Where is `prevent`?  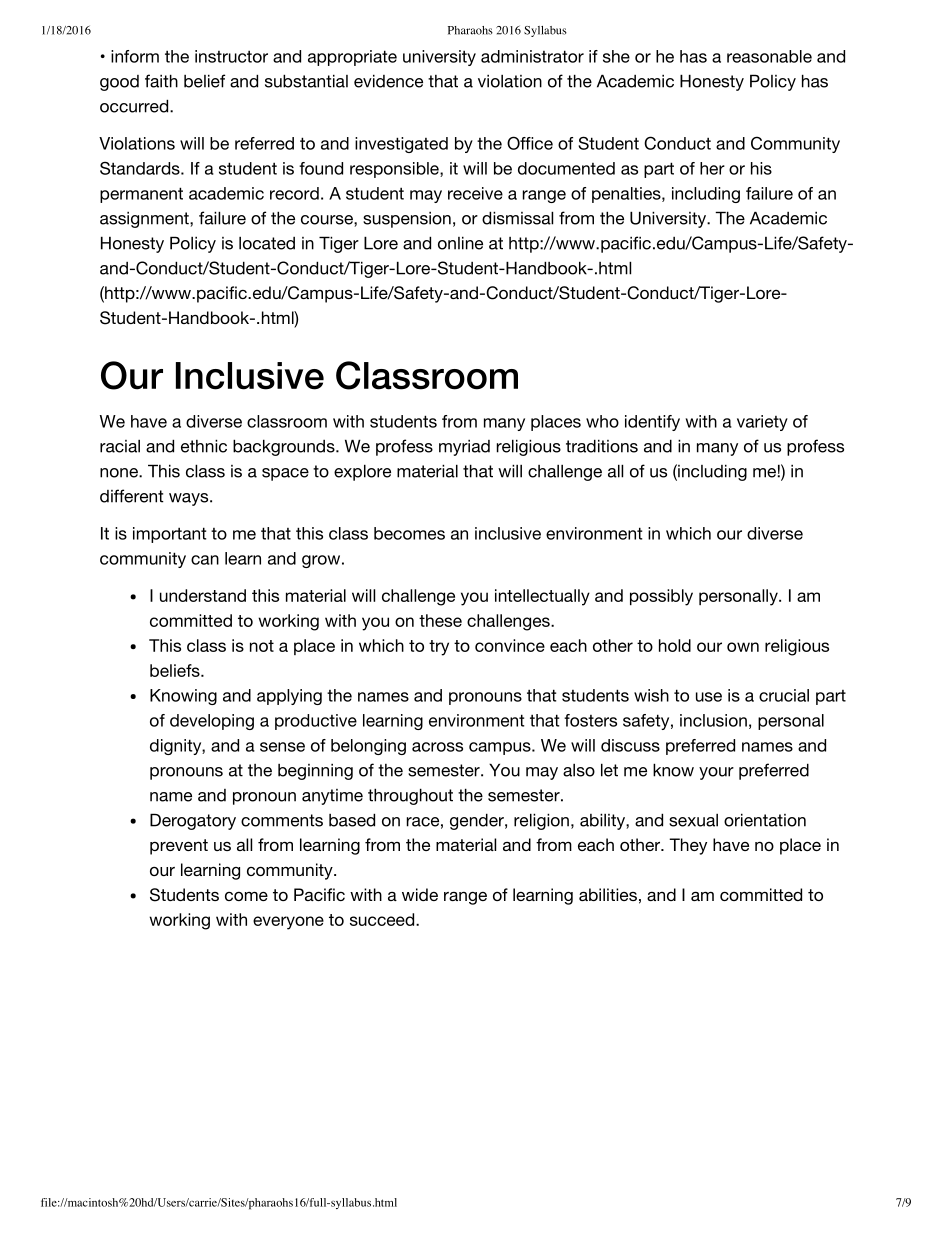 prevent is located at coordinates (179, 847).
